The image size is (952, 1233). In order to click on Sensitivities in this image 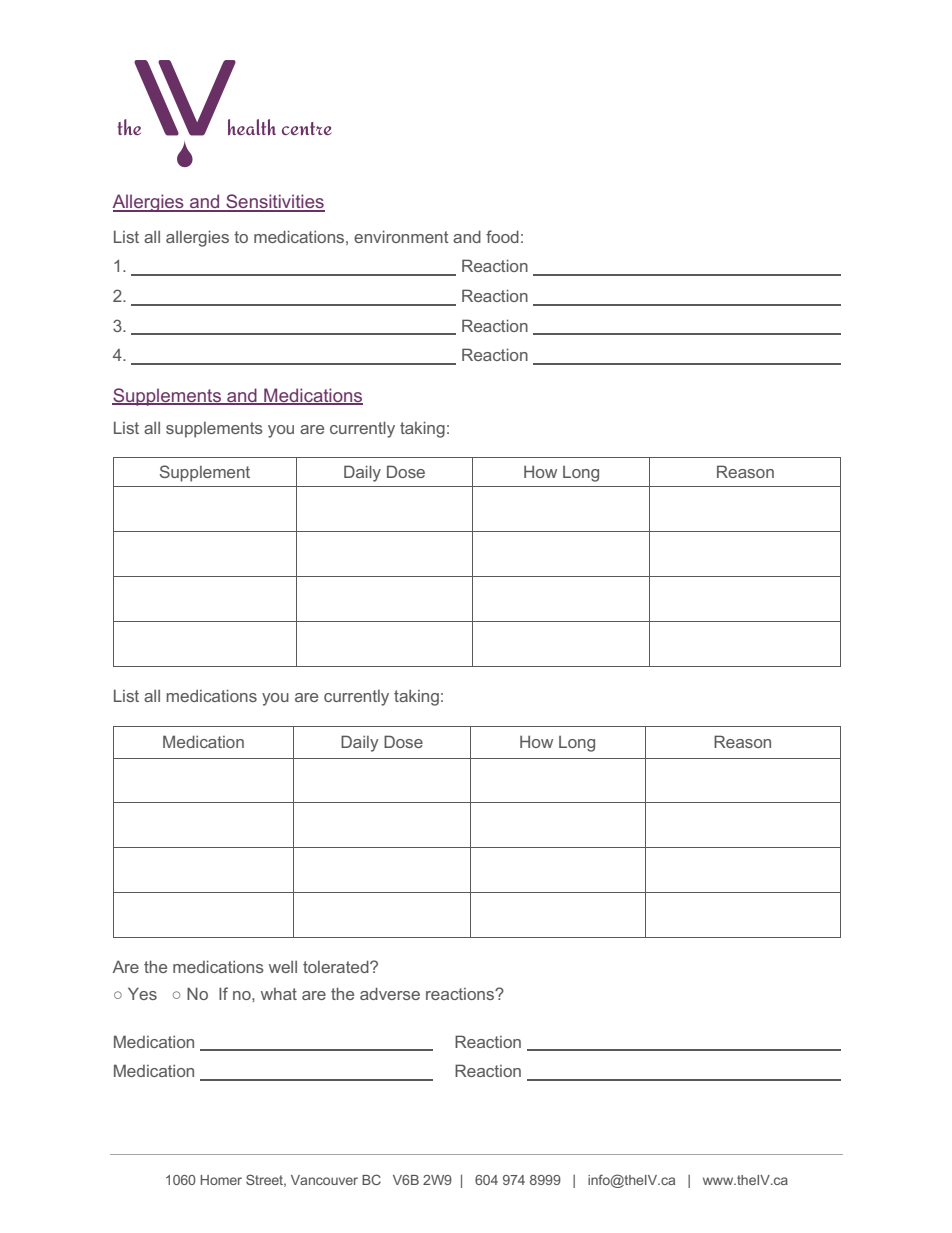, I will do `click(274, 202)`.
